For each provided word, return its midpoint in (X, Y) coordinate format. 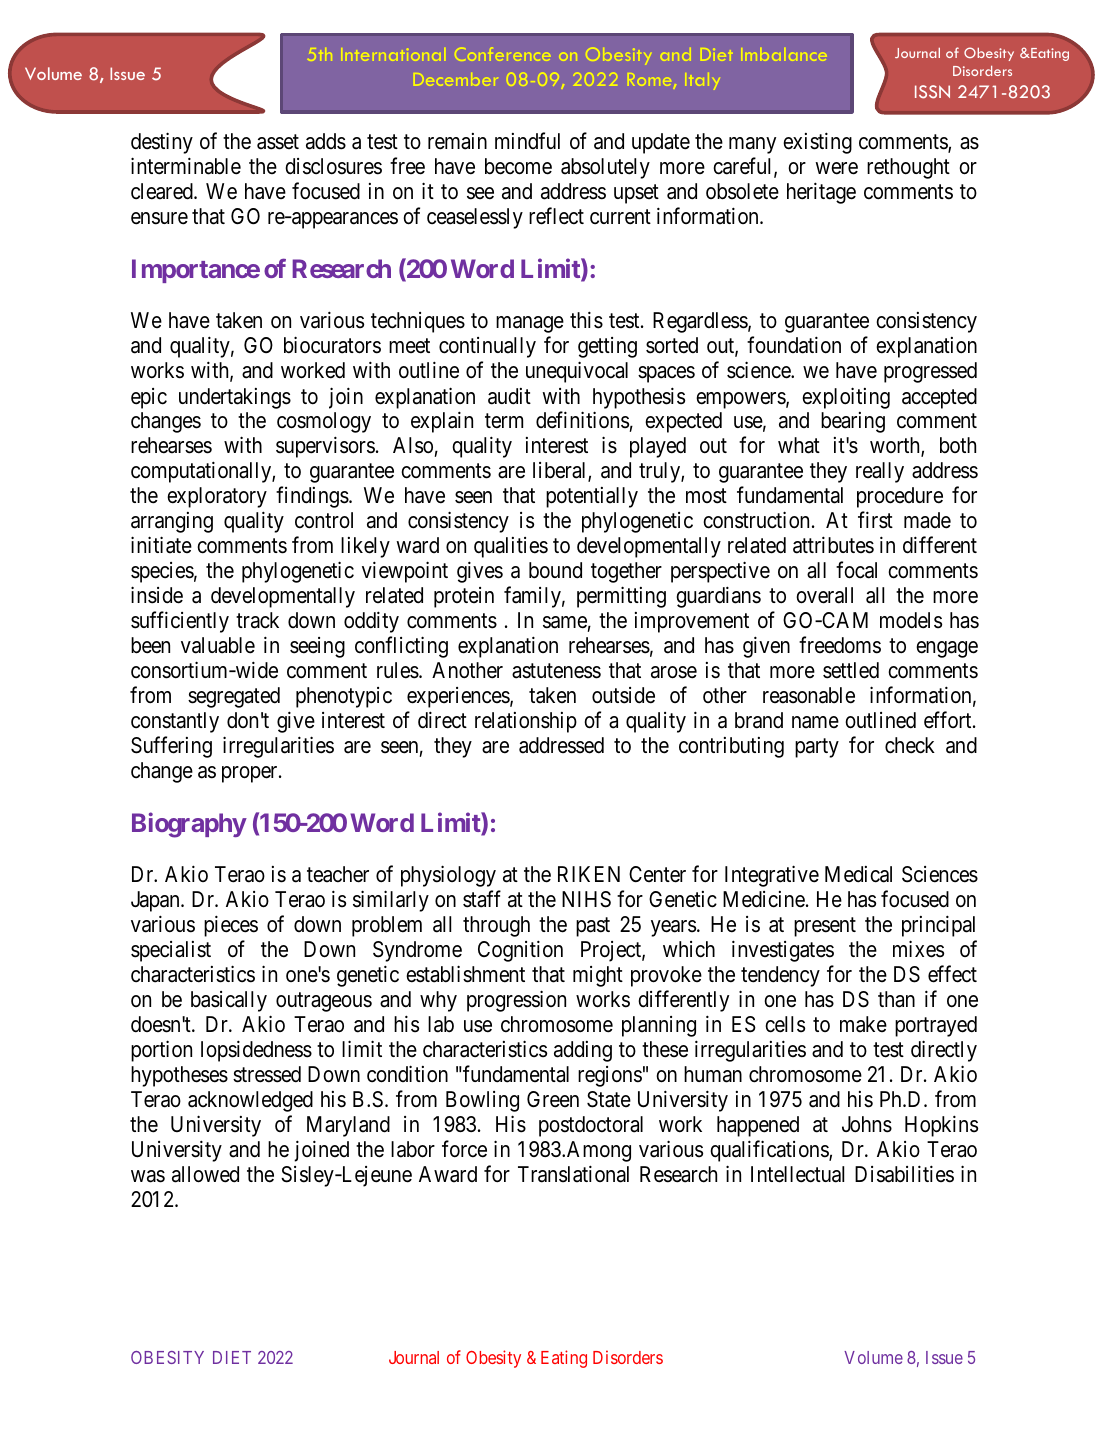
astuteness (556, 671)
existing (817, 143)
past (593, 927)
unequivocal (577, 372)
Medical (858, 874)
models (911, 620)
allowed (205, 1174)
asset (278, 142)
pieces (231, 926)
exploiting (846, 398)
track (257, 620)
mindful (527, 141)
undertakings (235, 398)
